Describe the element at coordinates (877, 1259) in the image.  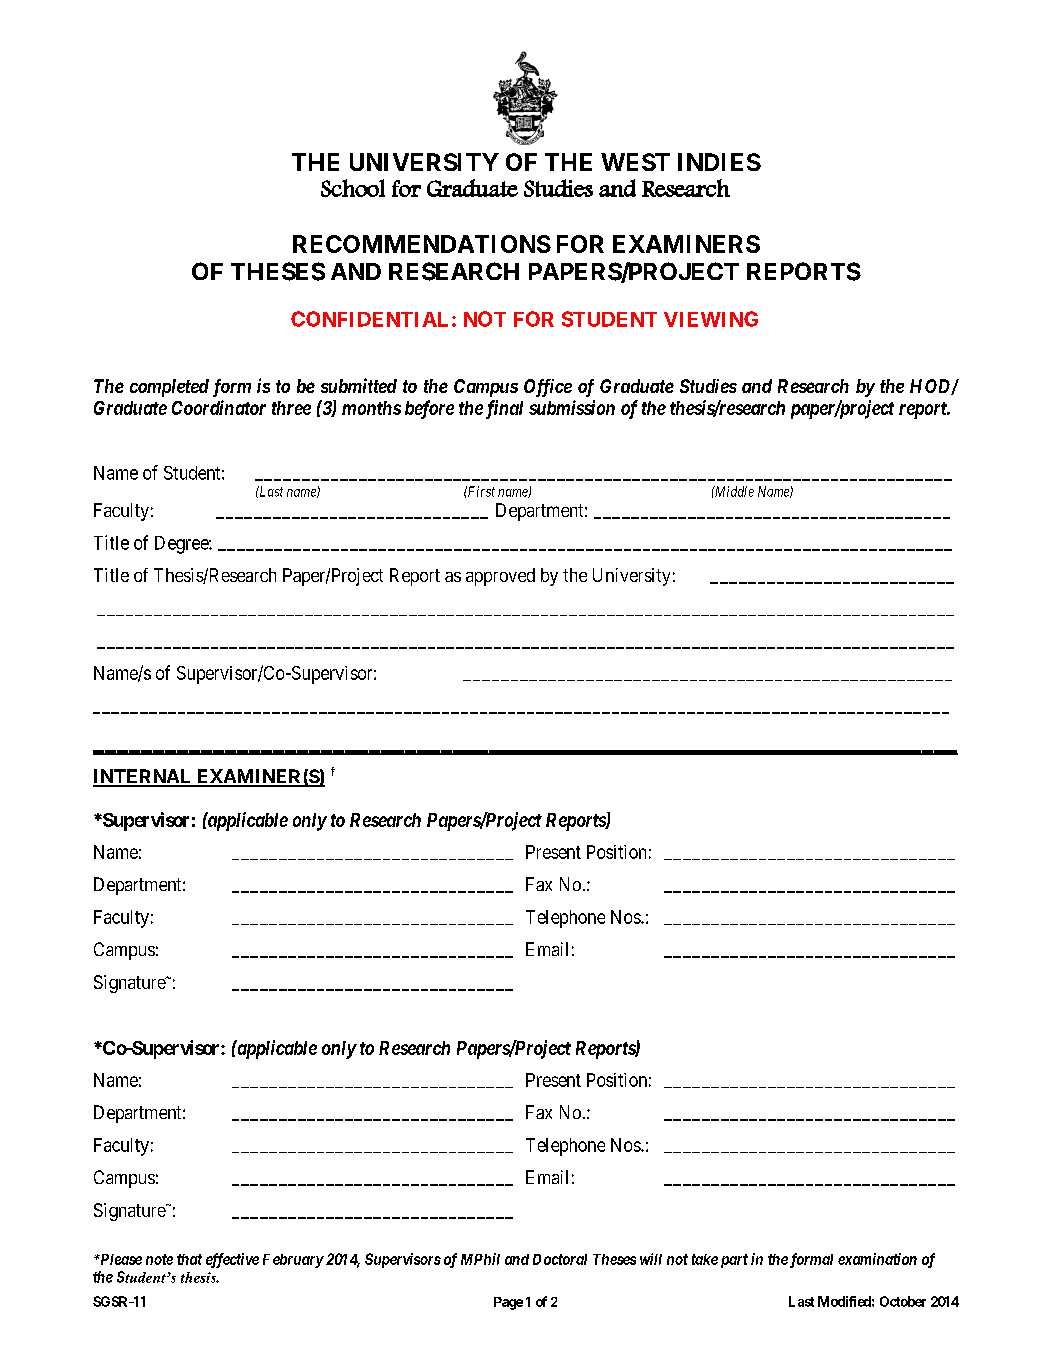
I see `examination` at that location.
